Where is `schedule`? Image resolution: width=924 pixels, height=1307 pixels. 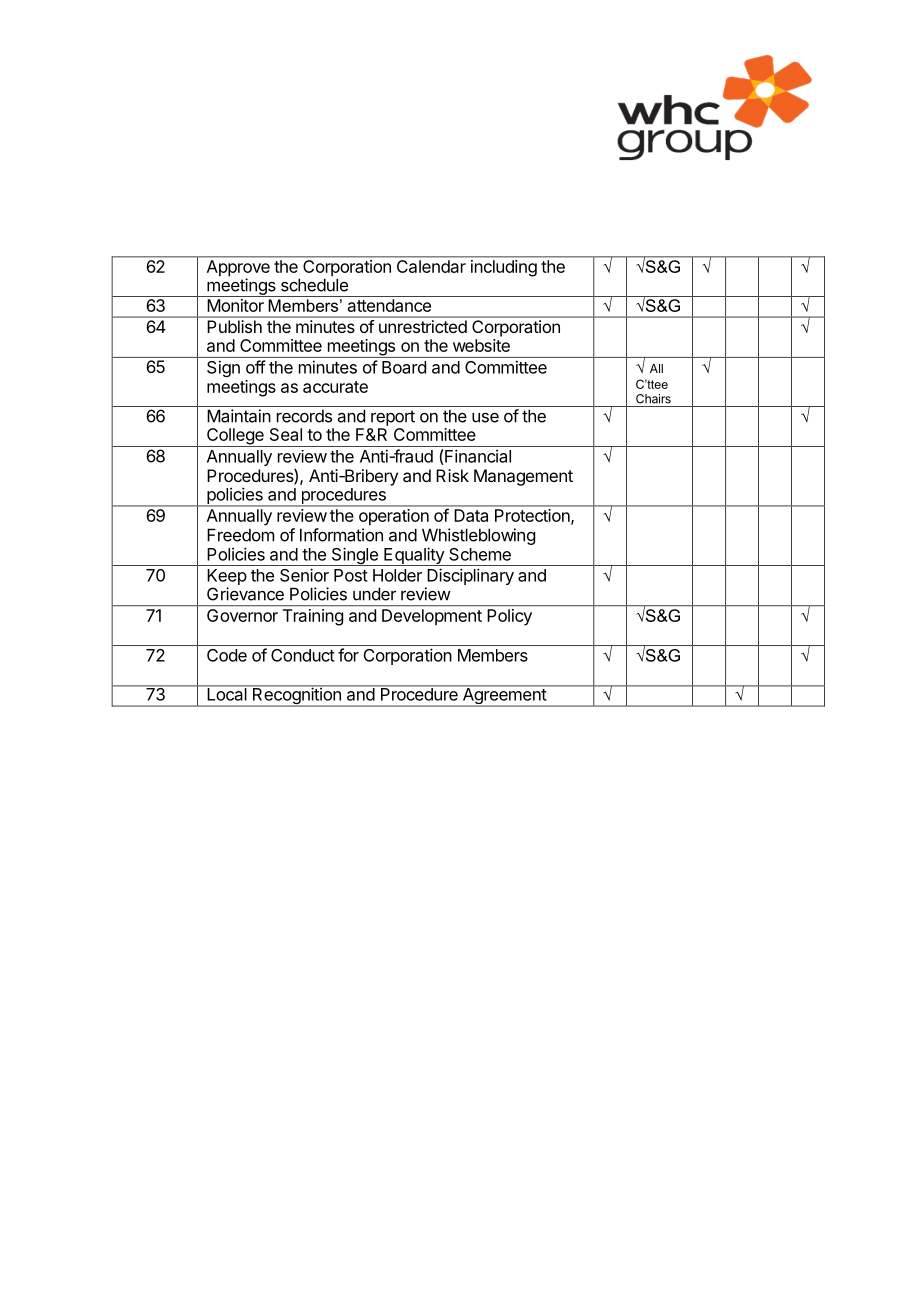
schedule is located at coordinates (314, 284).
